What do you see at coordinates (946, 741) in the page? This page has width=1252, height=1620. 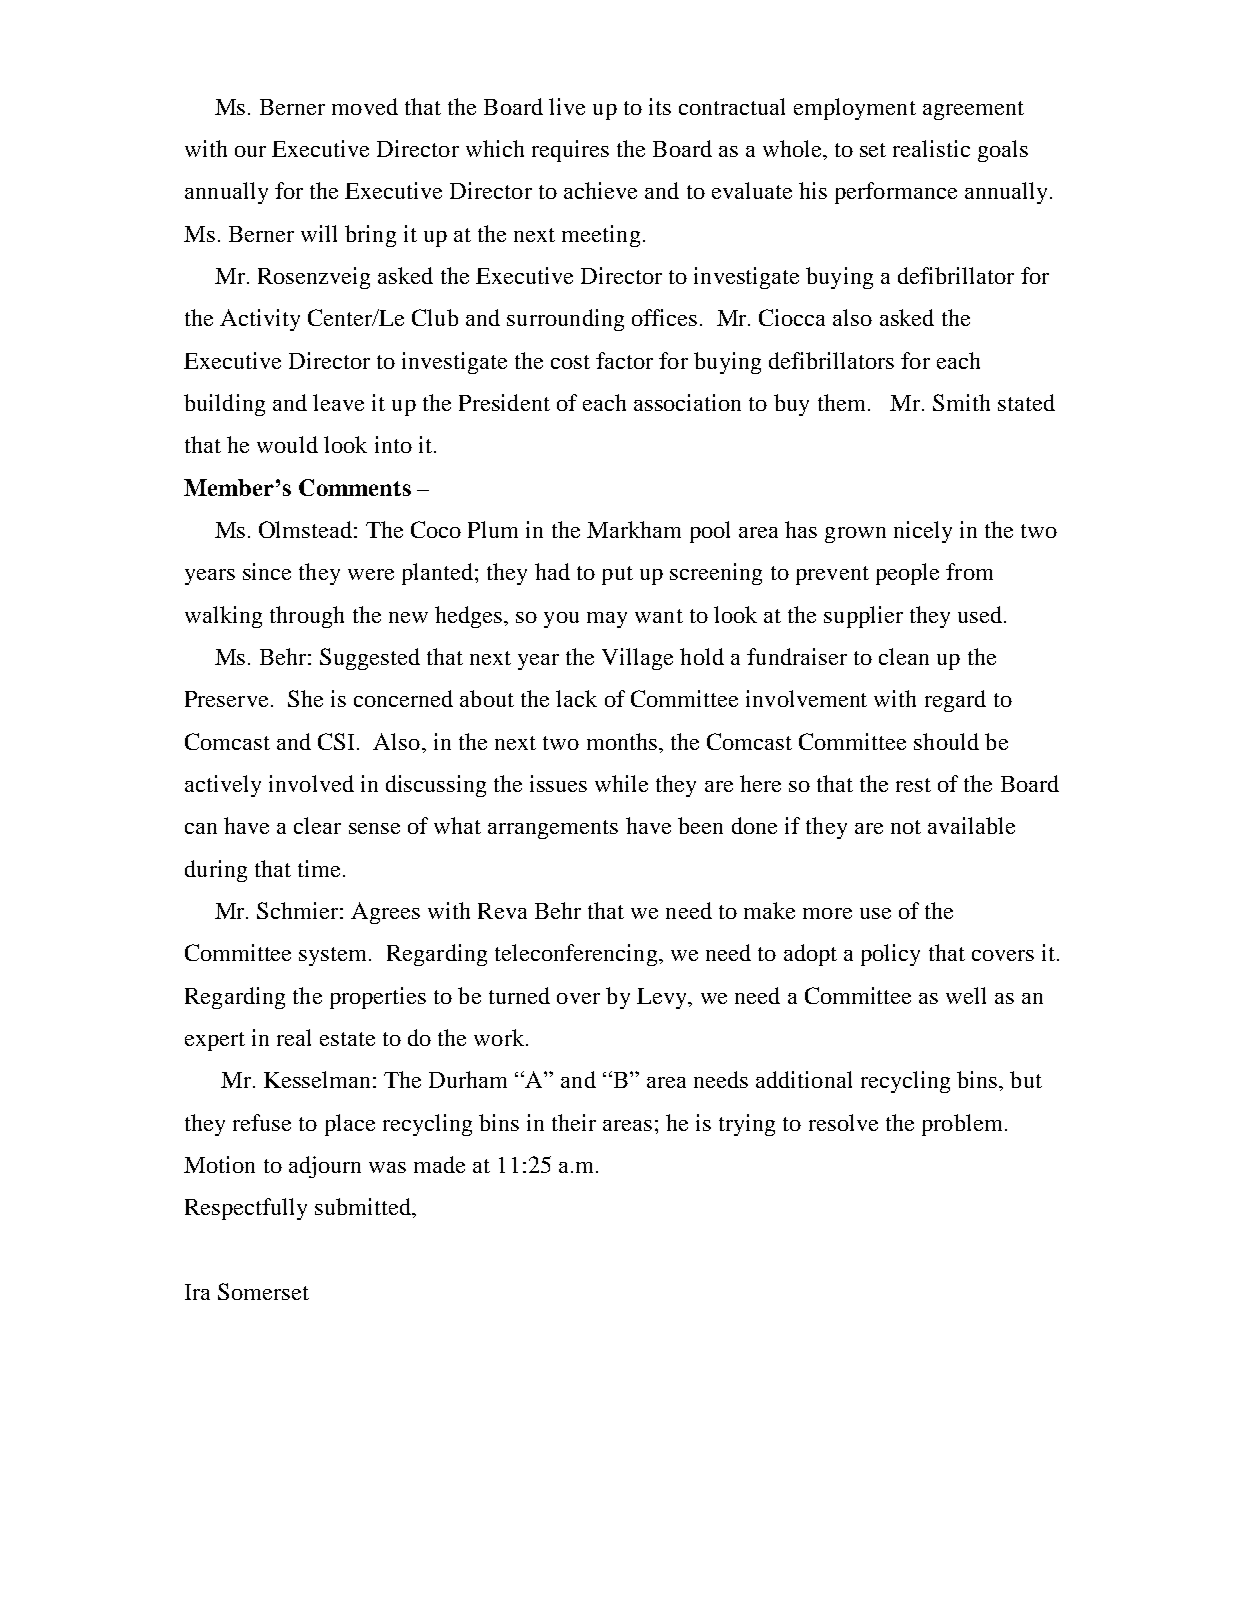 I see `should` at bounding box center [946, 741].
